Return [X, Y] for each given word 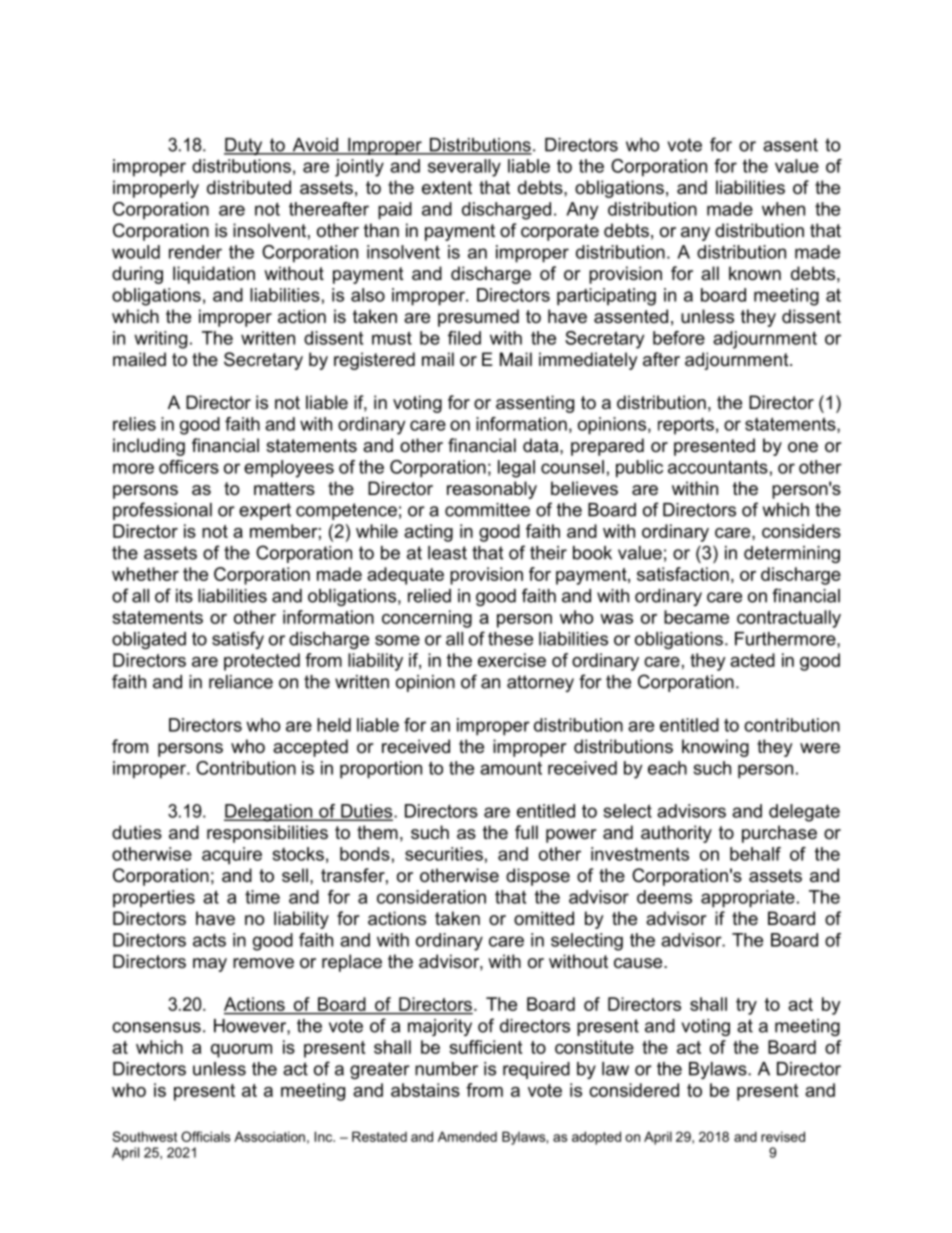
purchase [779, 834]
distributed [249, 187]
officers [189, 467]
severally [464, 168]
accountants [718, 467]
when [783, 209]
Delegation [269, 813]
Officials [205, 1136]
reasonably [492, 490]
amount [511, 768]
